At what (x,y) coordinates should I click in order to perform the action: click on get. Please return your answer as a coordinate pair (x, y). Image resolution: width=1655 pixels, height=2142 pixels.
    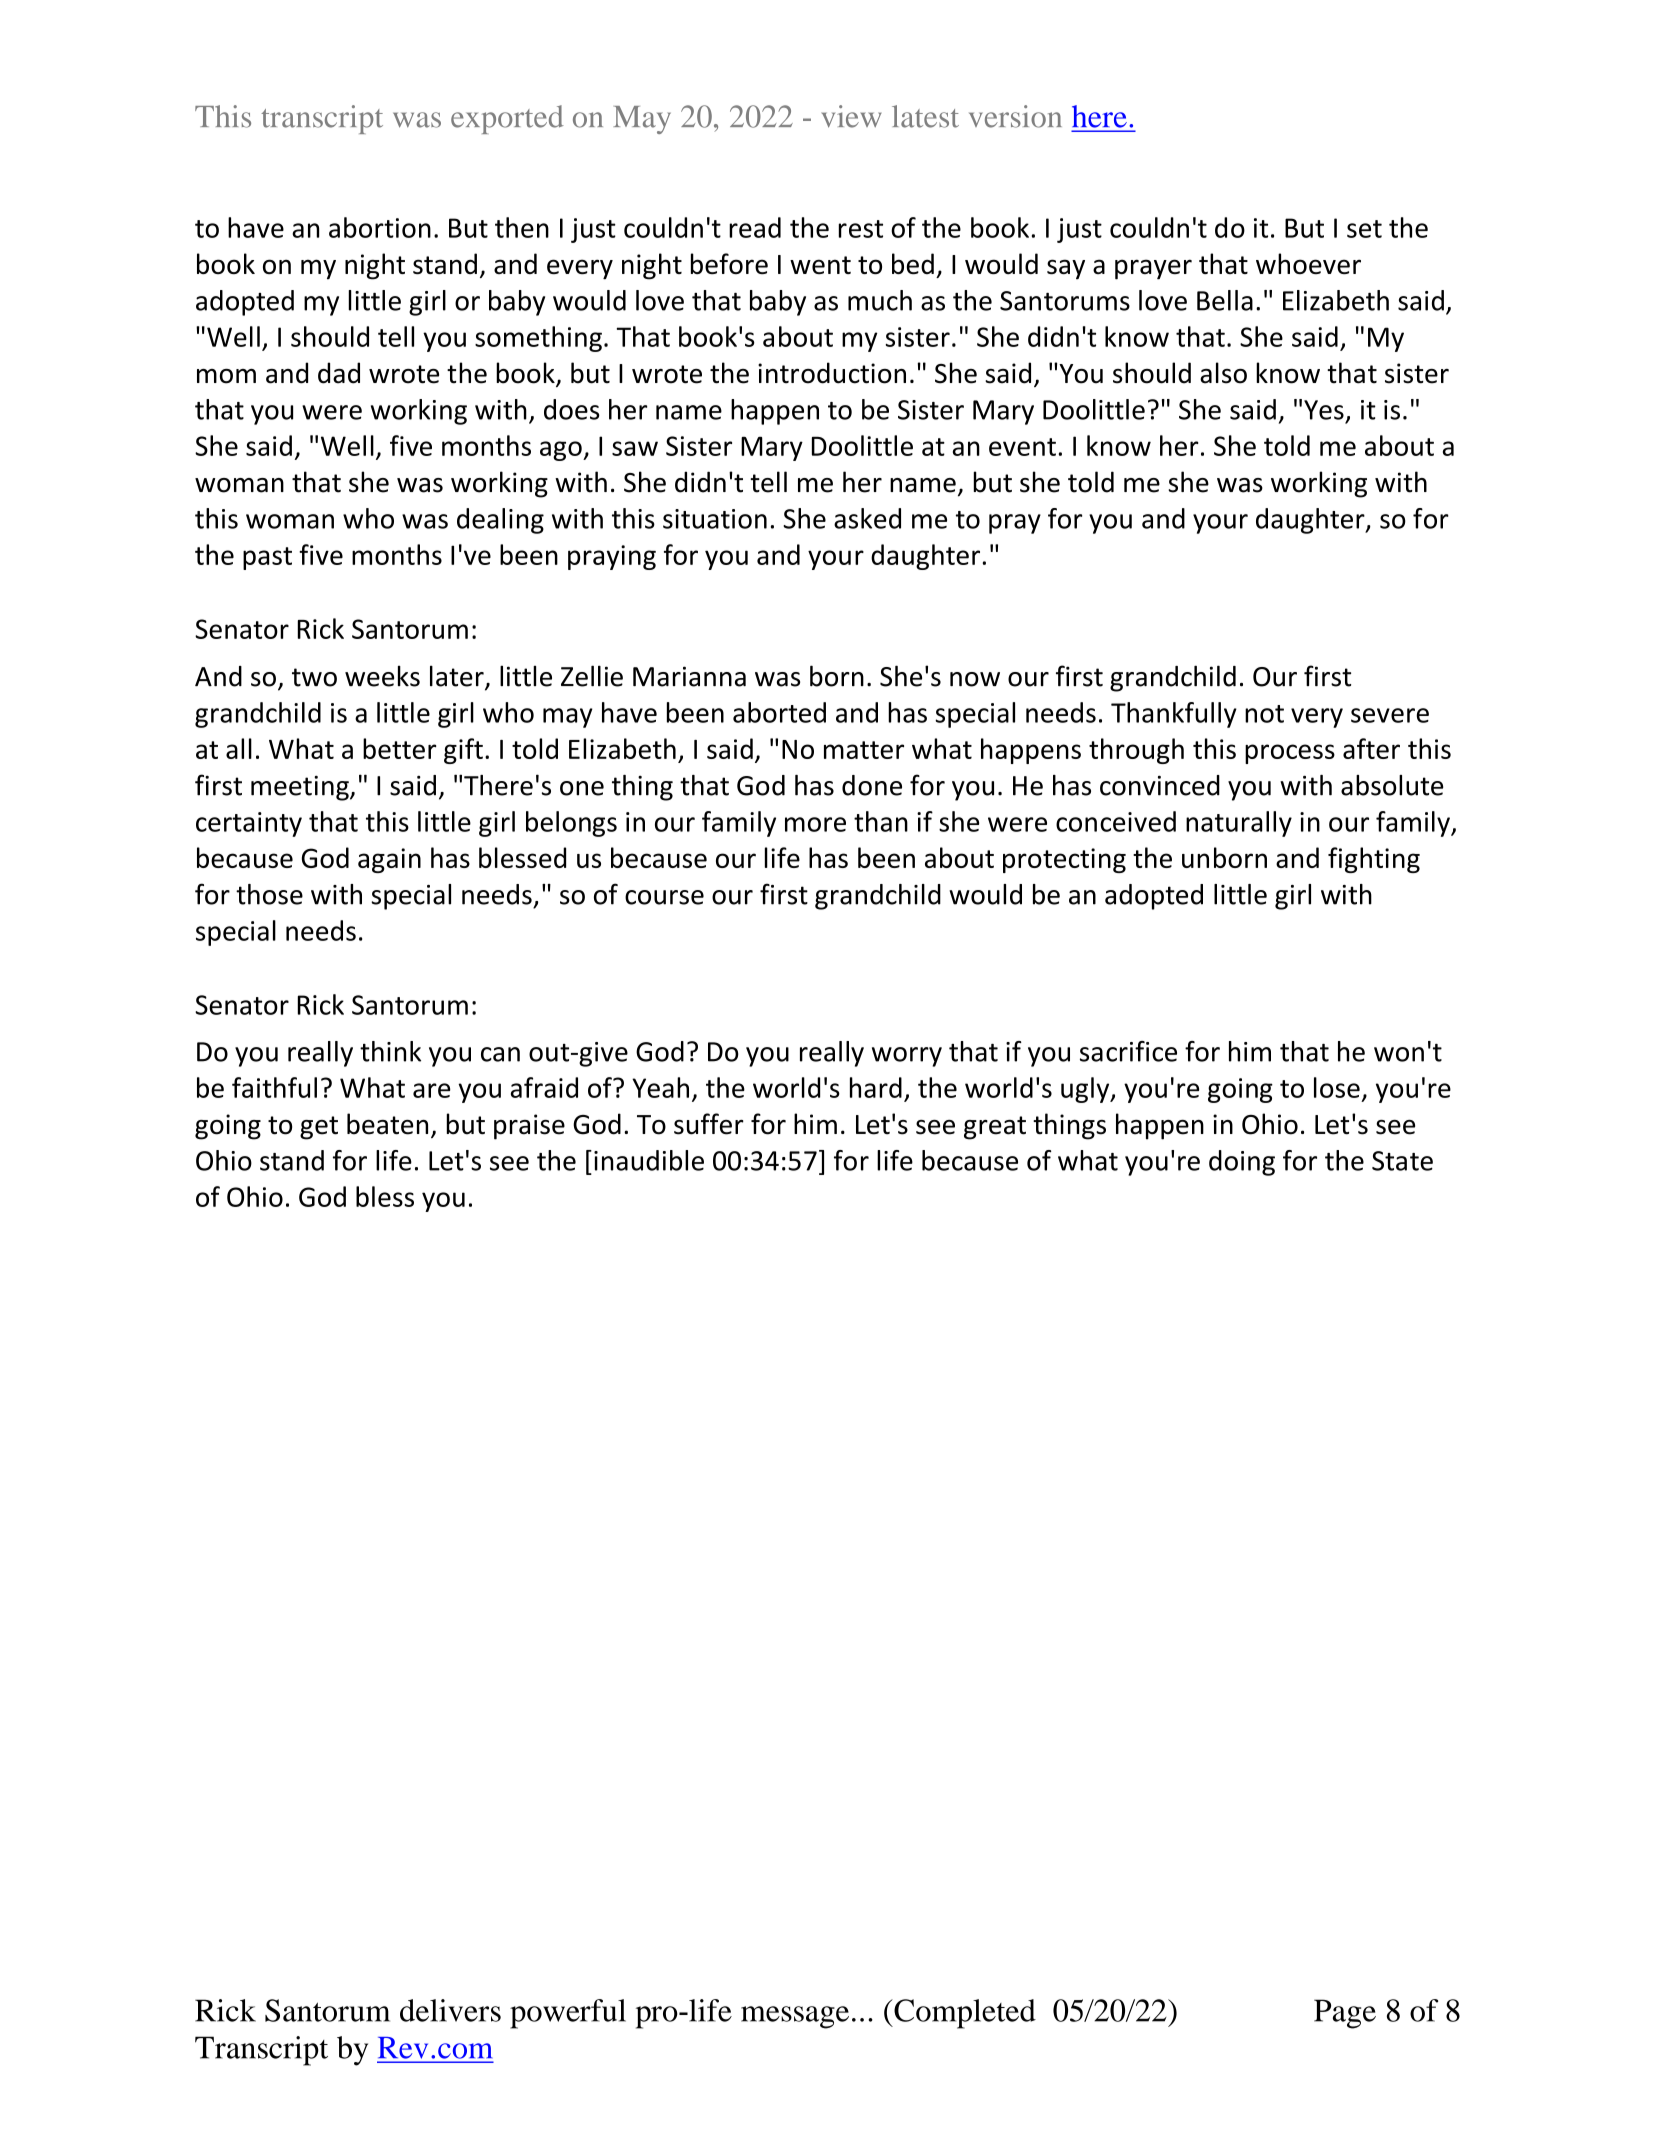
    Looking at the image, I should click on (319, 1128).
